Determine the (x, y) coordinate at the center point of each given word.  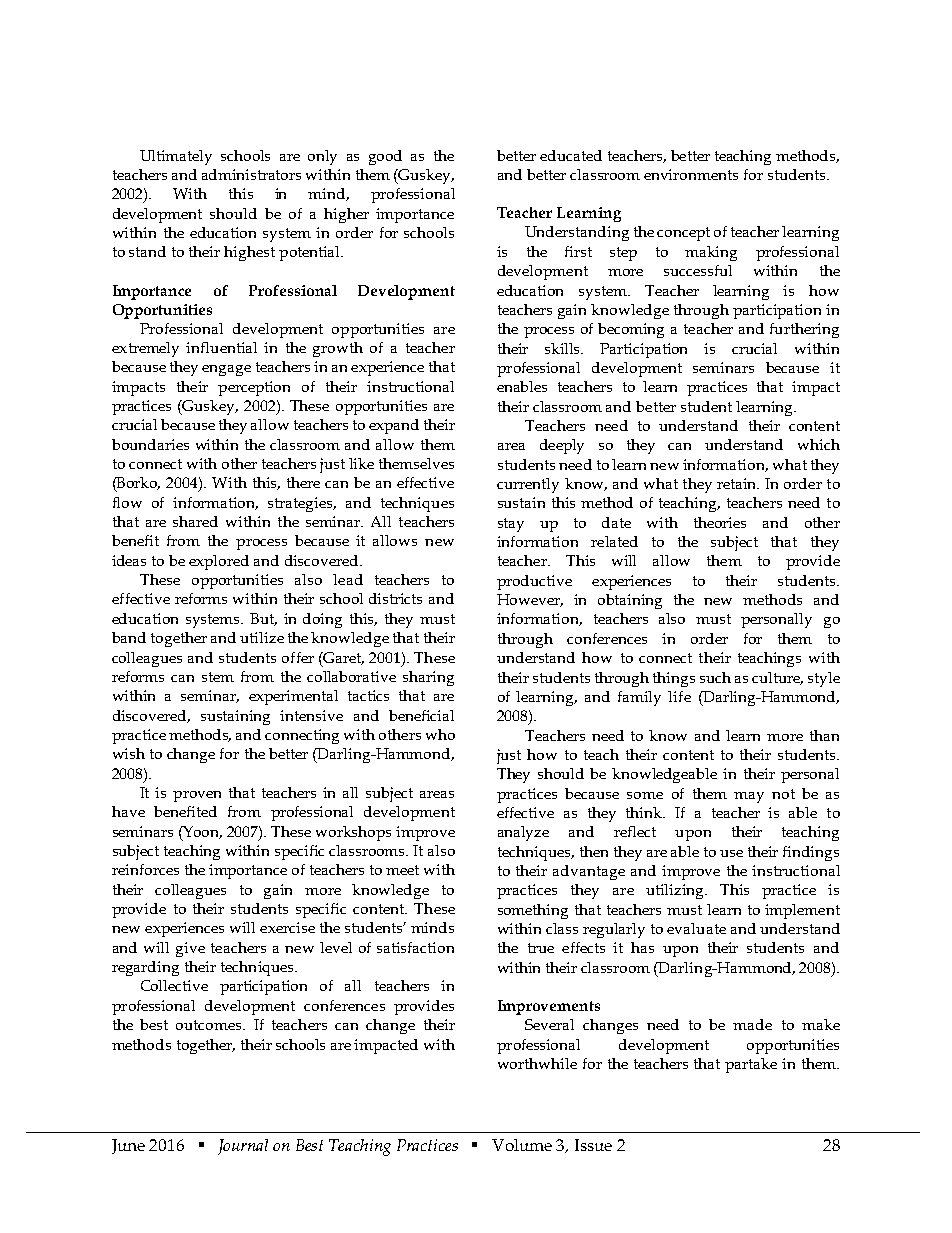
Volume (522, 1145)
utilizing (676, 891)
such (715, 677)
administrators (251, 174)
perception (254, 388)
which (819, 444)
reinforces (145, 869)
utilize (262, 637)
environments (691, 174)
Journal (243, 1147)
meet (402, 870)
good (385, 157)
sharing (428, 678)
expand (394, 426)
